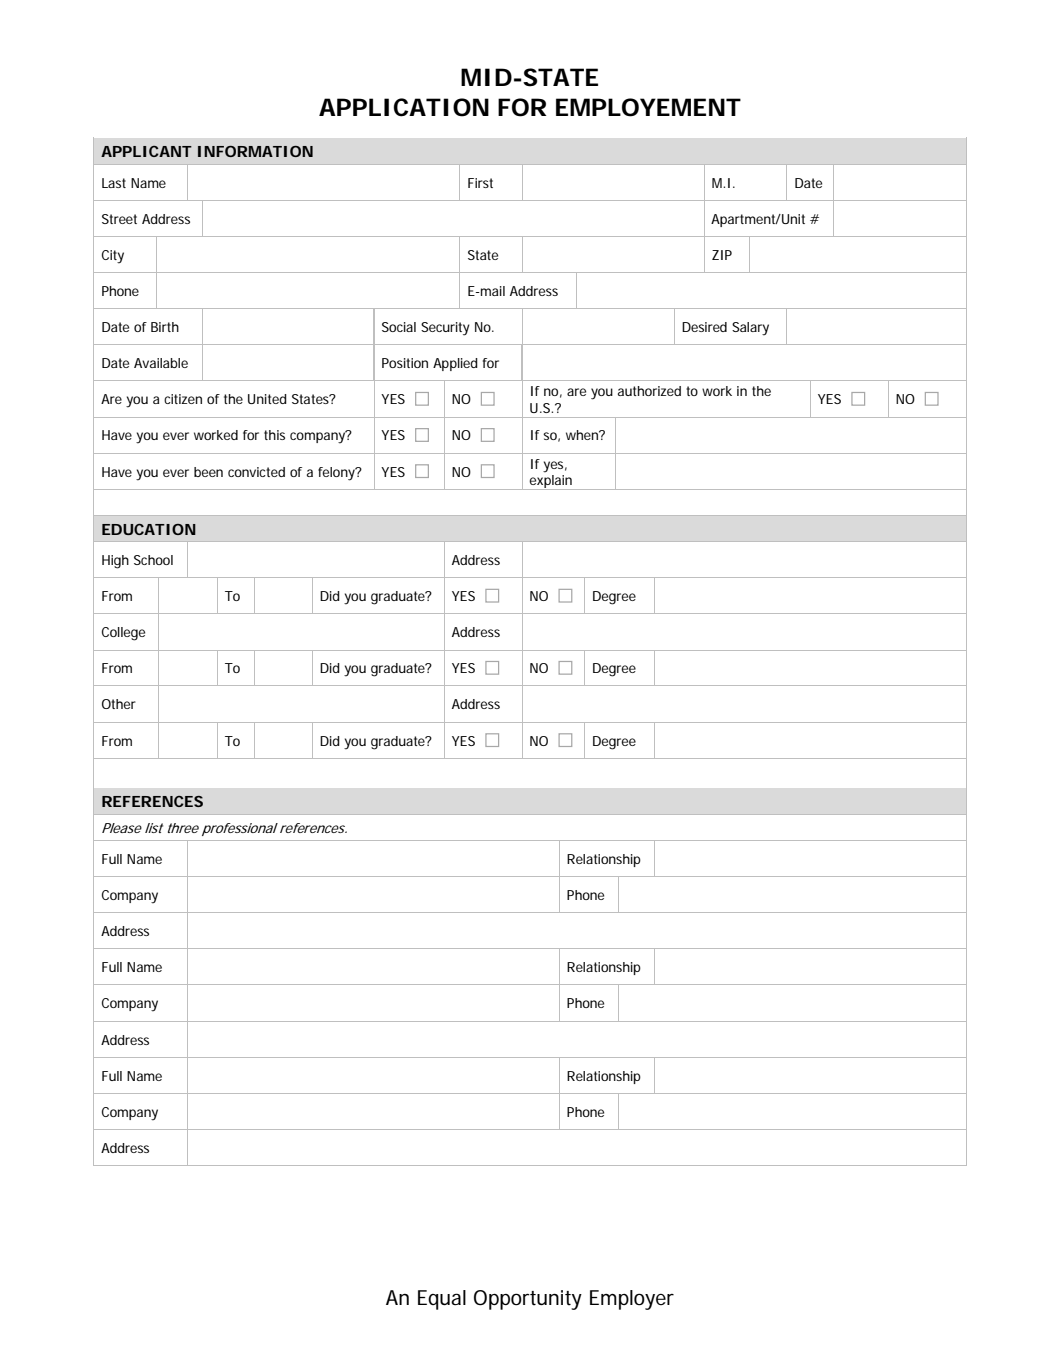 Image resolution: width=1060 pixels, height=1372 pixels. What do you see at coordinates (123, 634) in the document?
I see `College` at bounding box center [123, 634].
